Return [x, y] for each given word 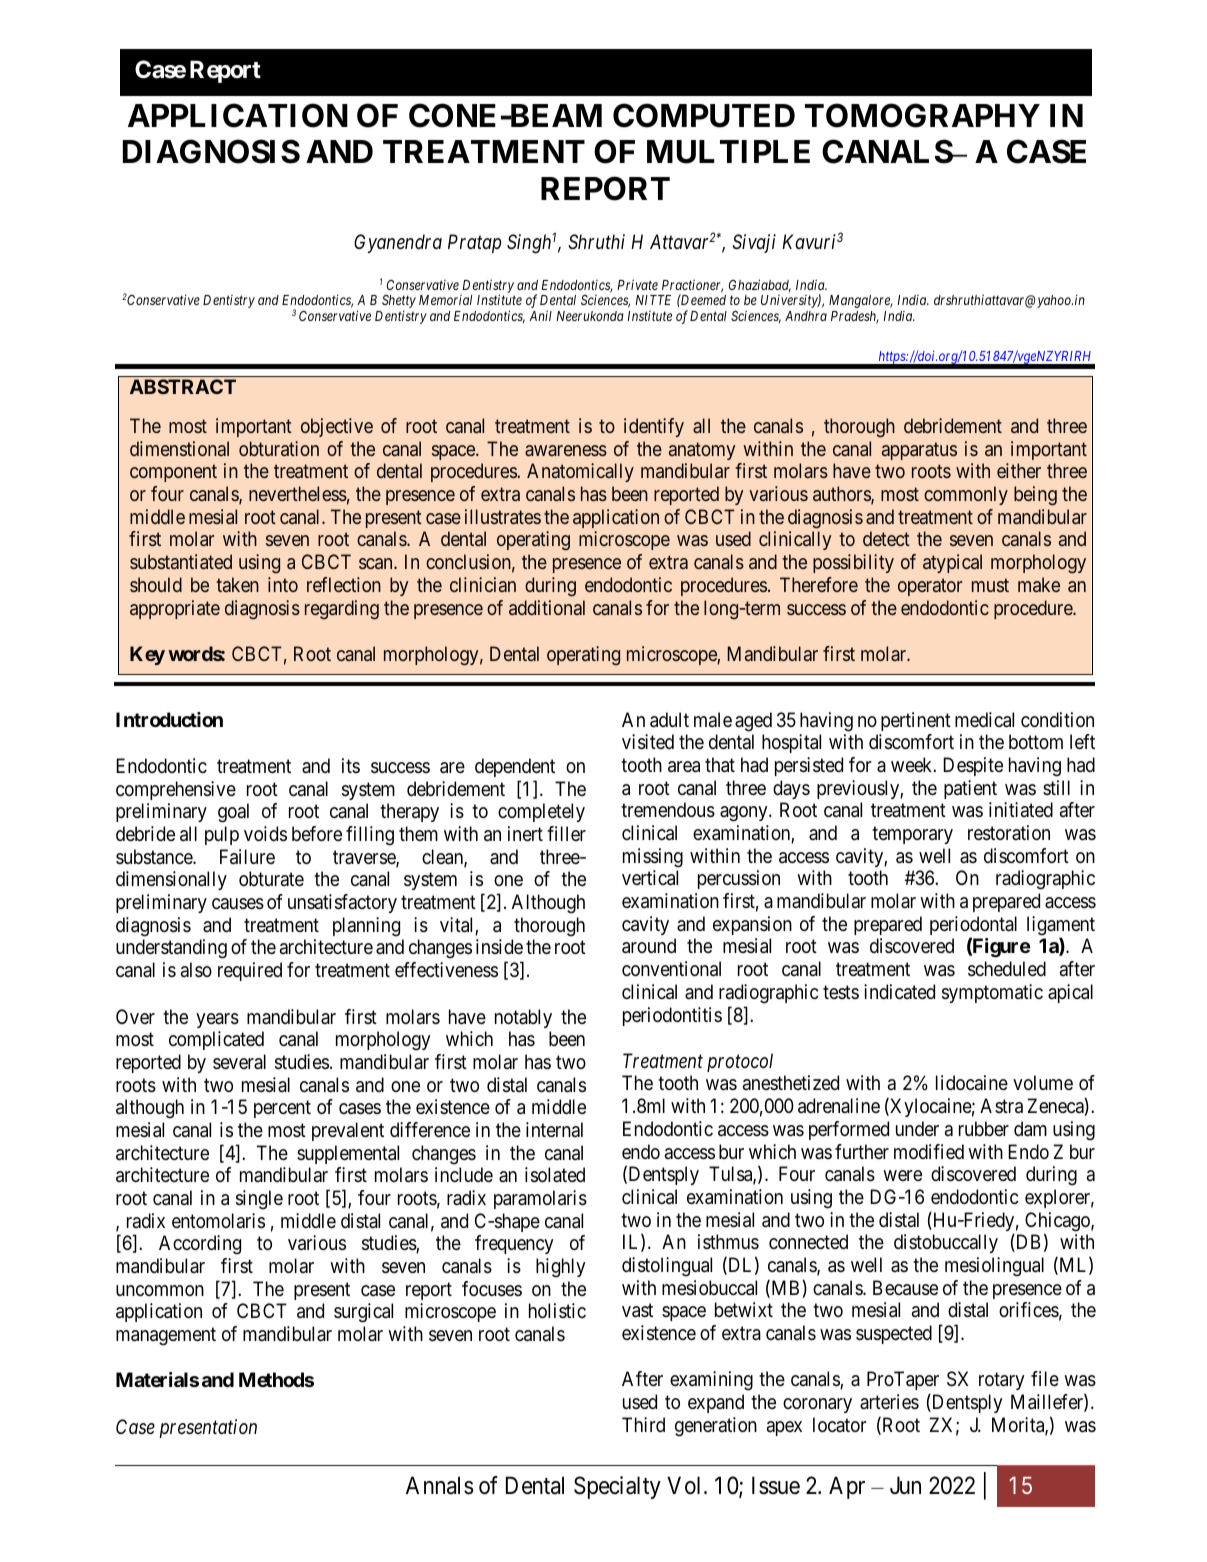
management [166, 1337]
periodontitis [672, 1016]
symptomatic [992, 993]
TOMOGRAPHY [922, 115]
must [990, 585]
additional [547, 607]
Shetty [399, 303]
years [217, 1020]
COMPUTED [704, 115]
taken [237, 584]
